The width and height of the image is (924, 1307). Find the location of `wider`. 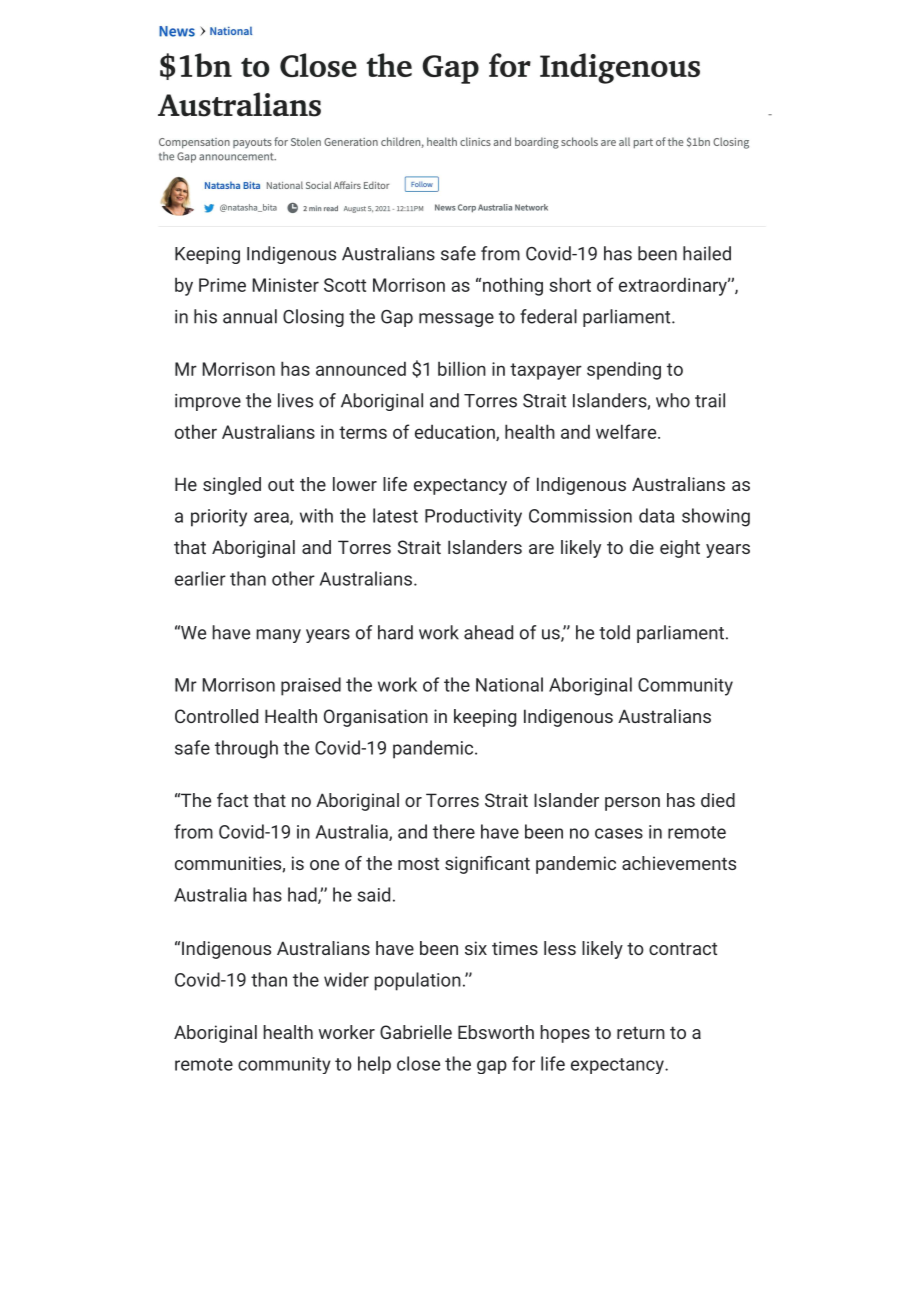

wider is located at coordinates (346, 979).
